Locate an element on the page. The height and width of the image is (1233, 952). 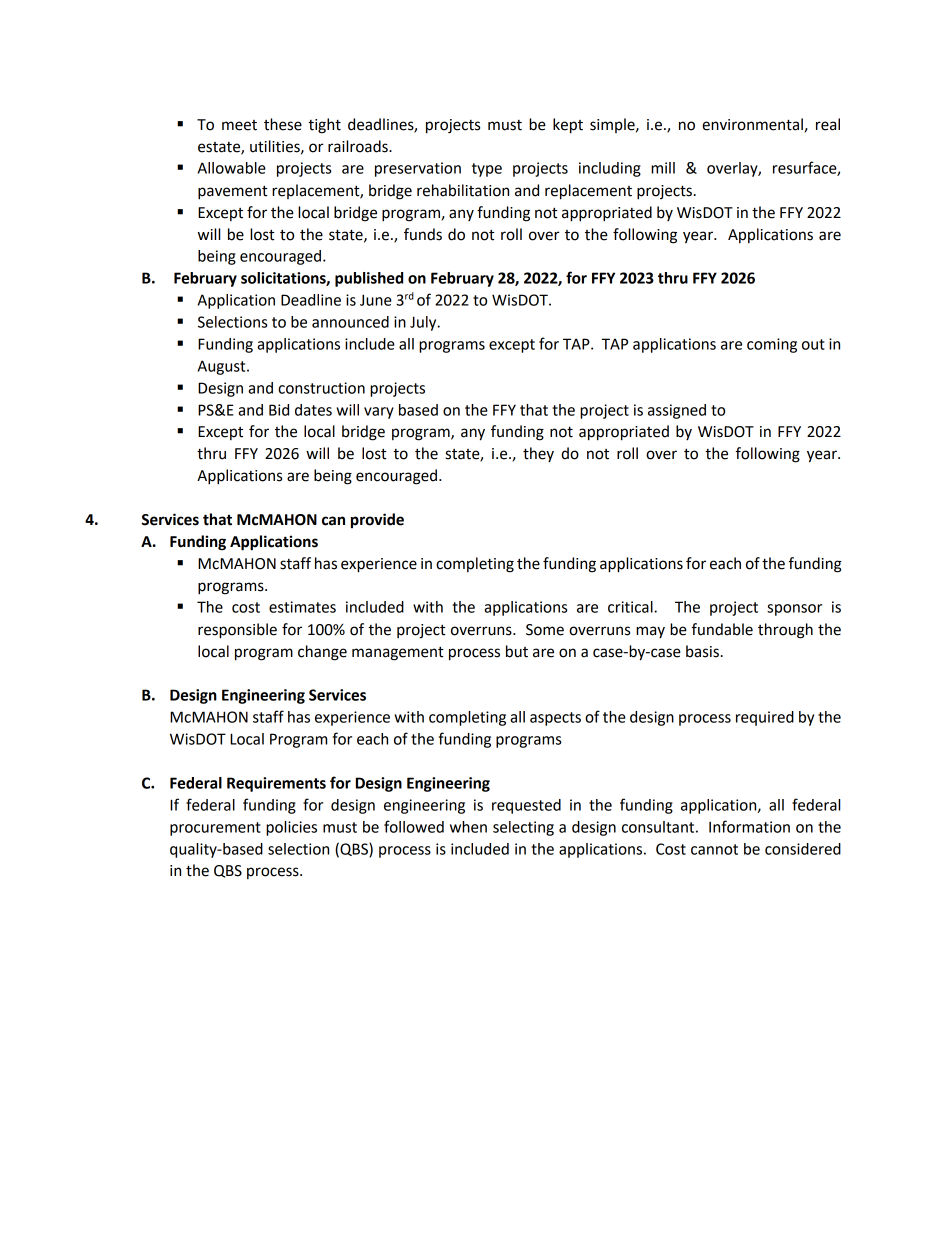
selecting is located at coordinates (523, 828).
